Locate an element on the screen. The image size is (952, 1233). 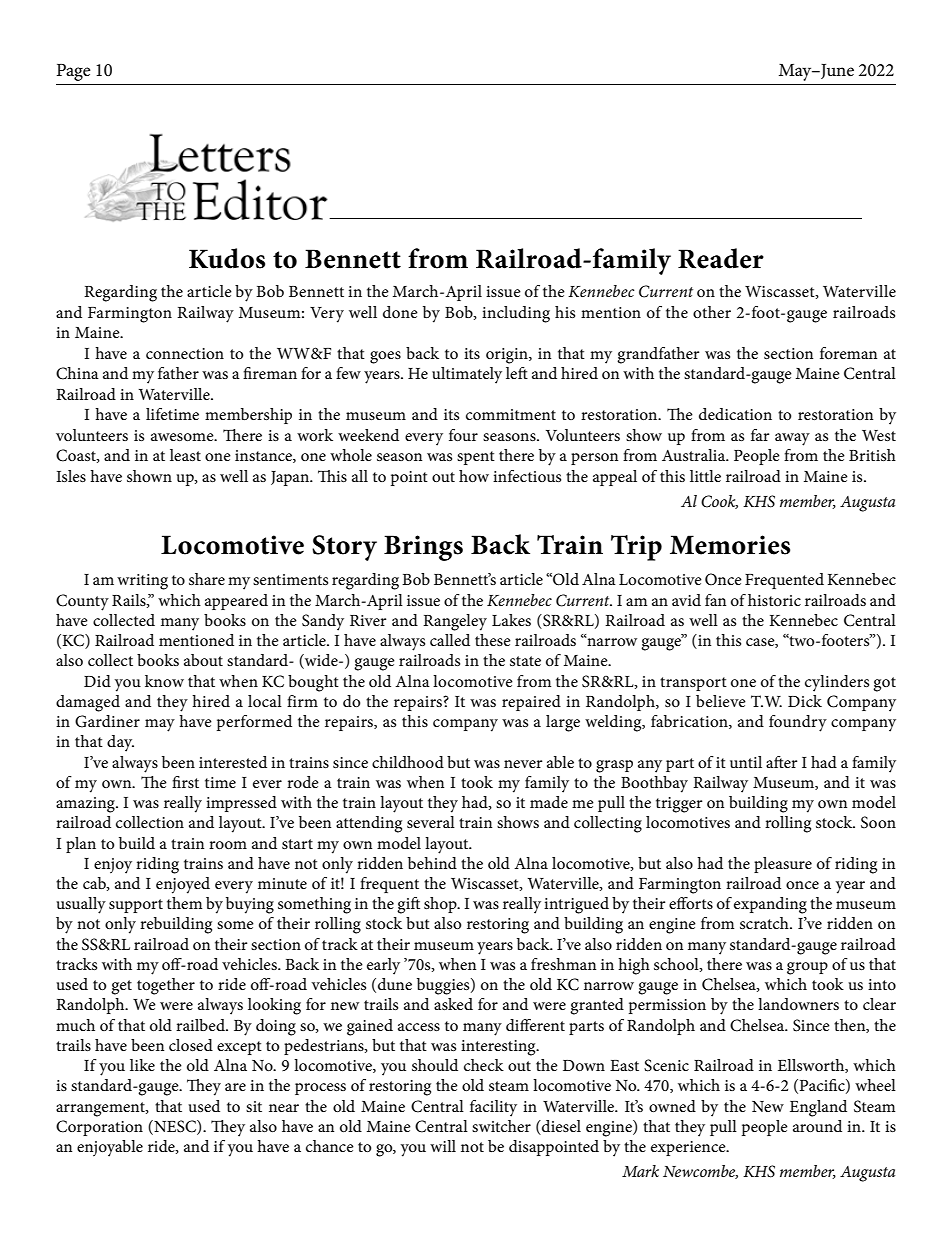
connection is located at coordinates (185, 353).
